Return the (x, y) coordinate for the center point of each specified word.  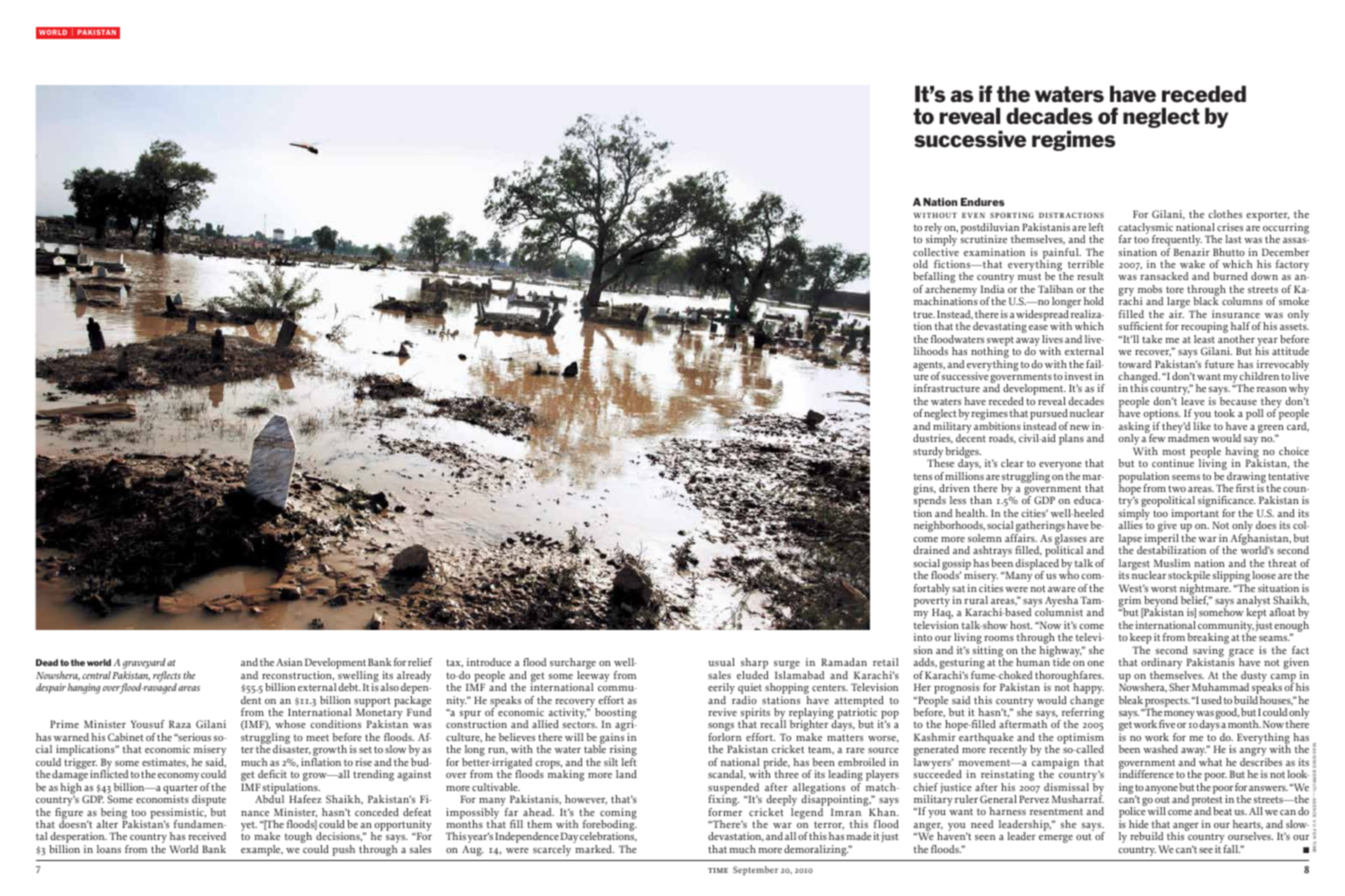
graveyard (145, 665)
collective (936, 252)
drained (931, 550)
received (207, 836)
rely (933, 229)
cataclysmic (1145, 229)
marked (594, 849)
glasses (1071, 541)
